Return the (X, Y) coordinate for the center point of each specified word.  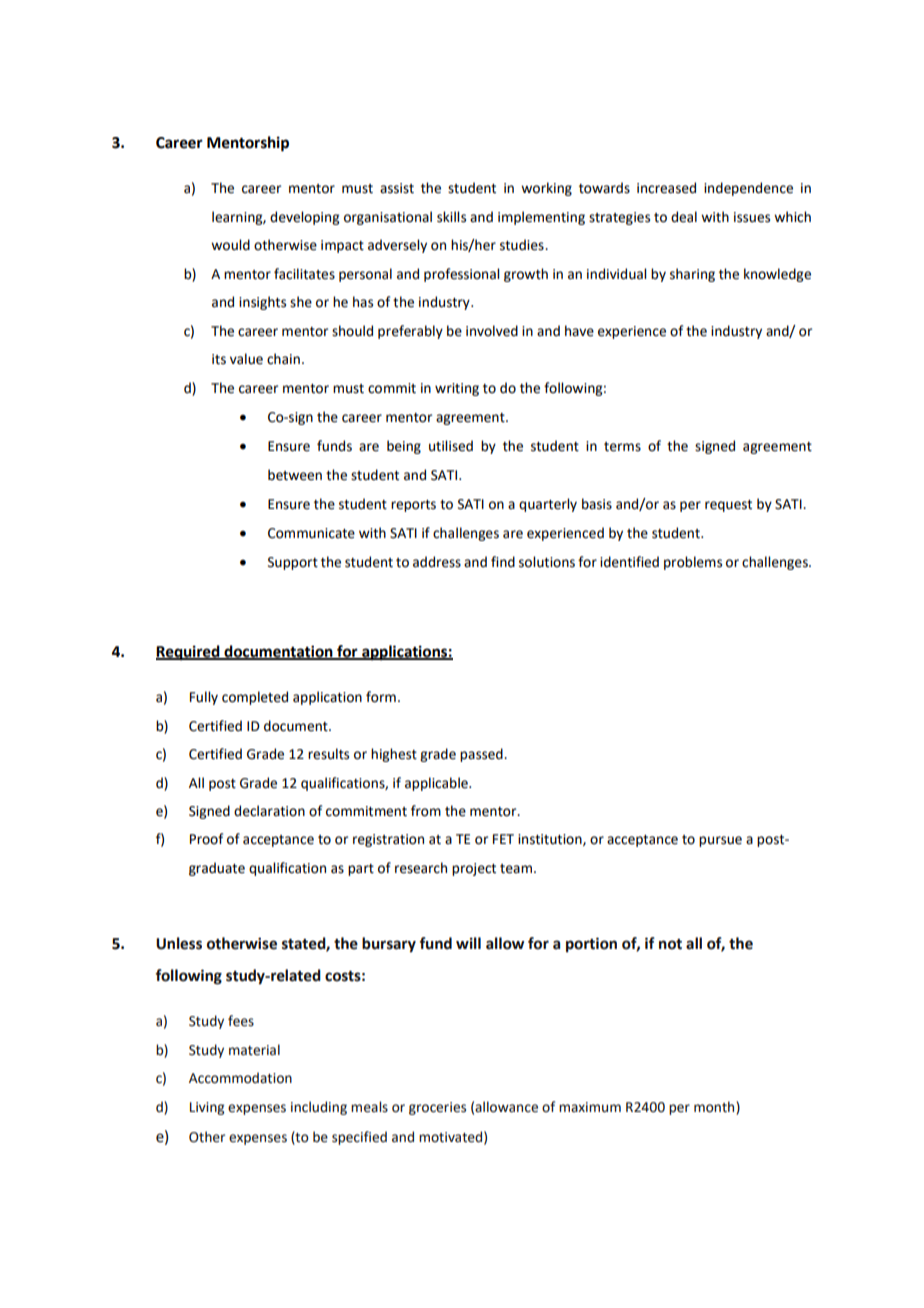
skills (451, 217)
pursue (720, 841)
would (230, 245)
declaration (269, 811)
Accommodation (240, 1078)
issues (752, 217)
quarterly (548, 505)
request (728, 506)
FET (503, 839)
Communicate (311, 533)
